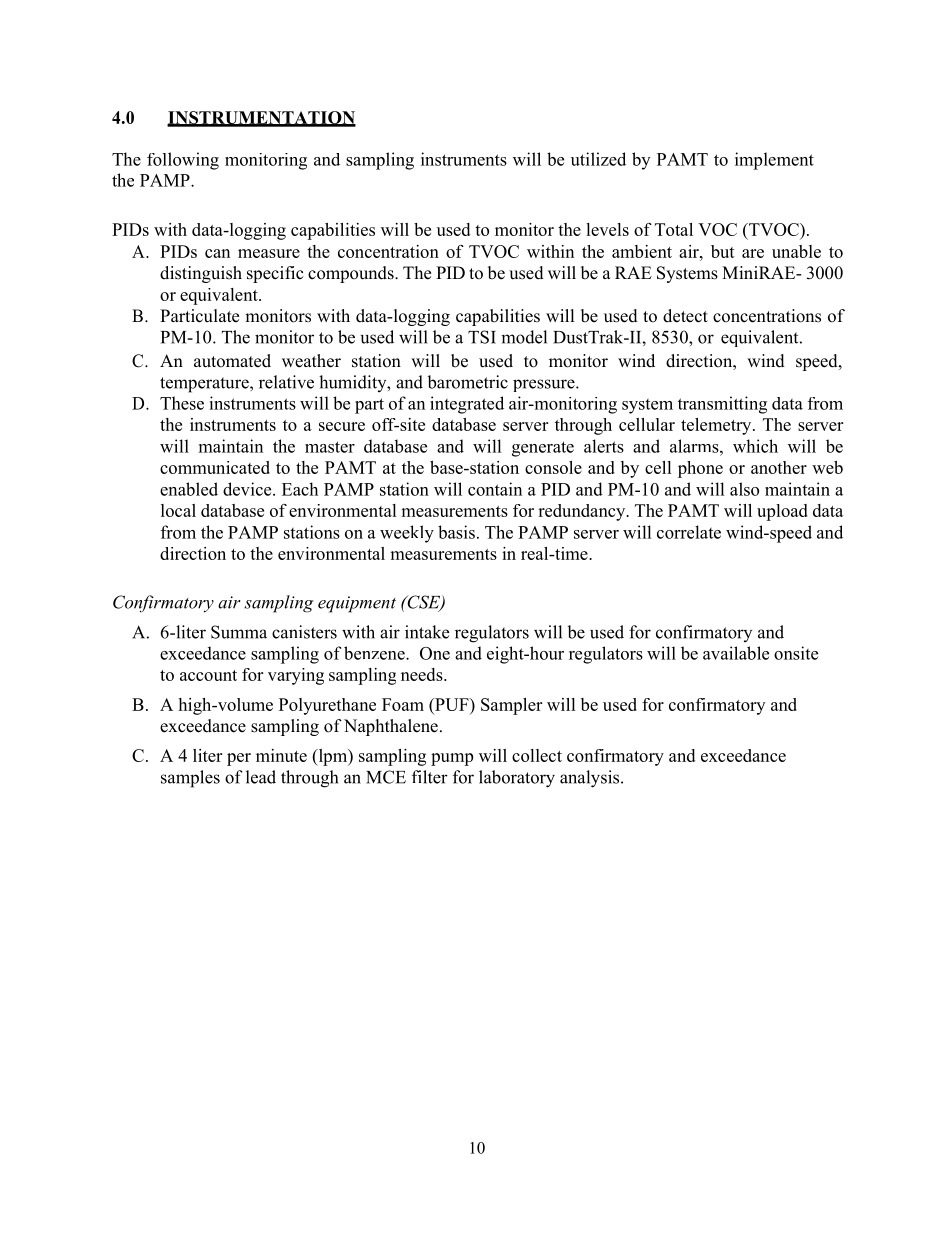  I want to click on contain, so click(495, 489).
